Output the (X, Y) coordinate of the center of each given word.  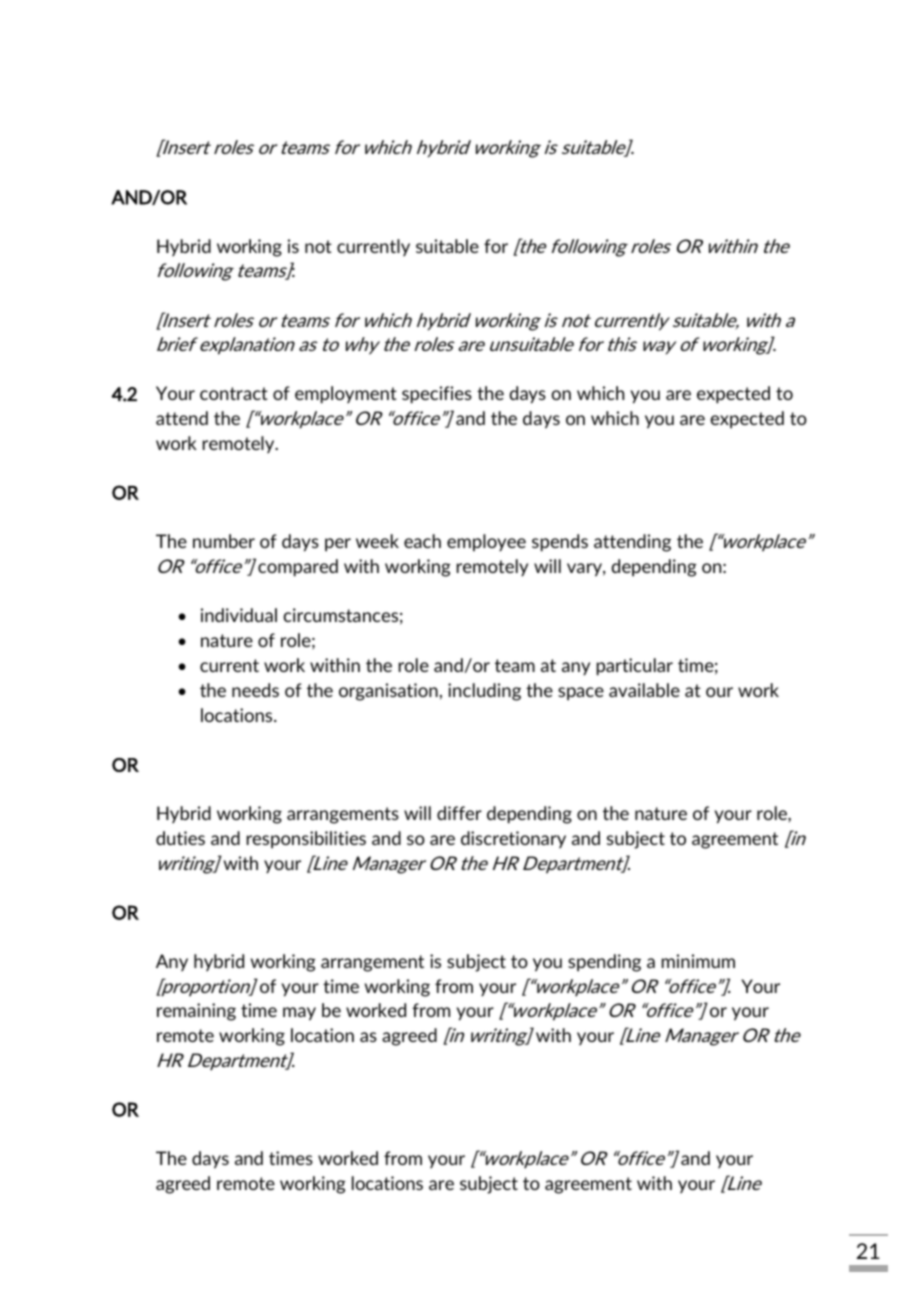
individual (239, 615)
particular (635, 667)
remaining (196, 1012)
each (422, 541)
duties (180, 838)
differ (459, 813)
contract (234, 393)
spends (560, 543)
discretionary (513, 839)
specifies (437, 395)
